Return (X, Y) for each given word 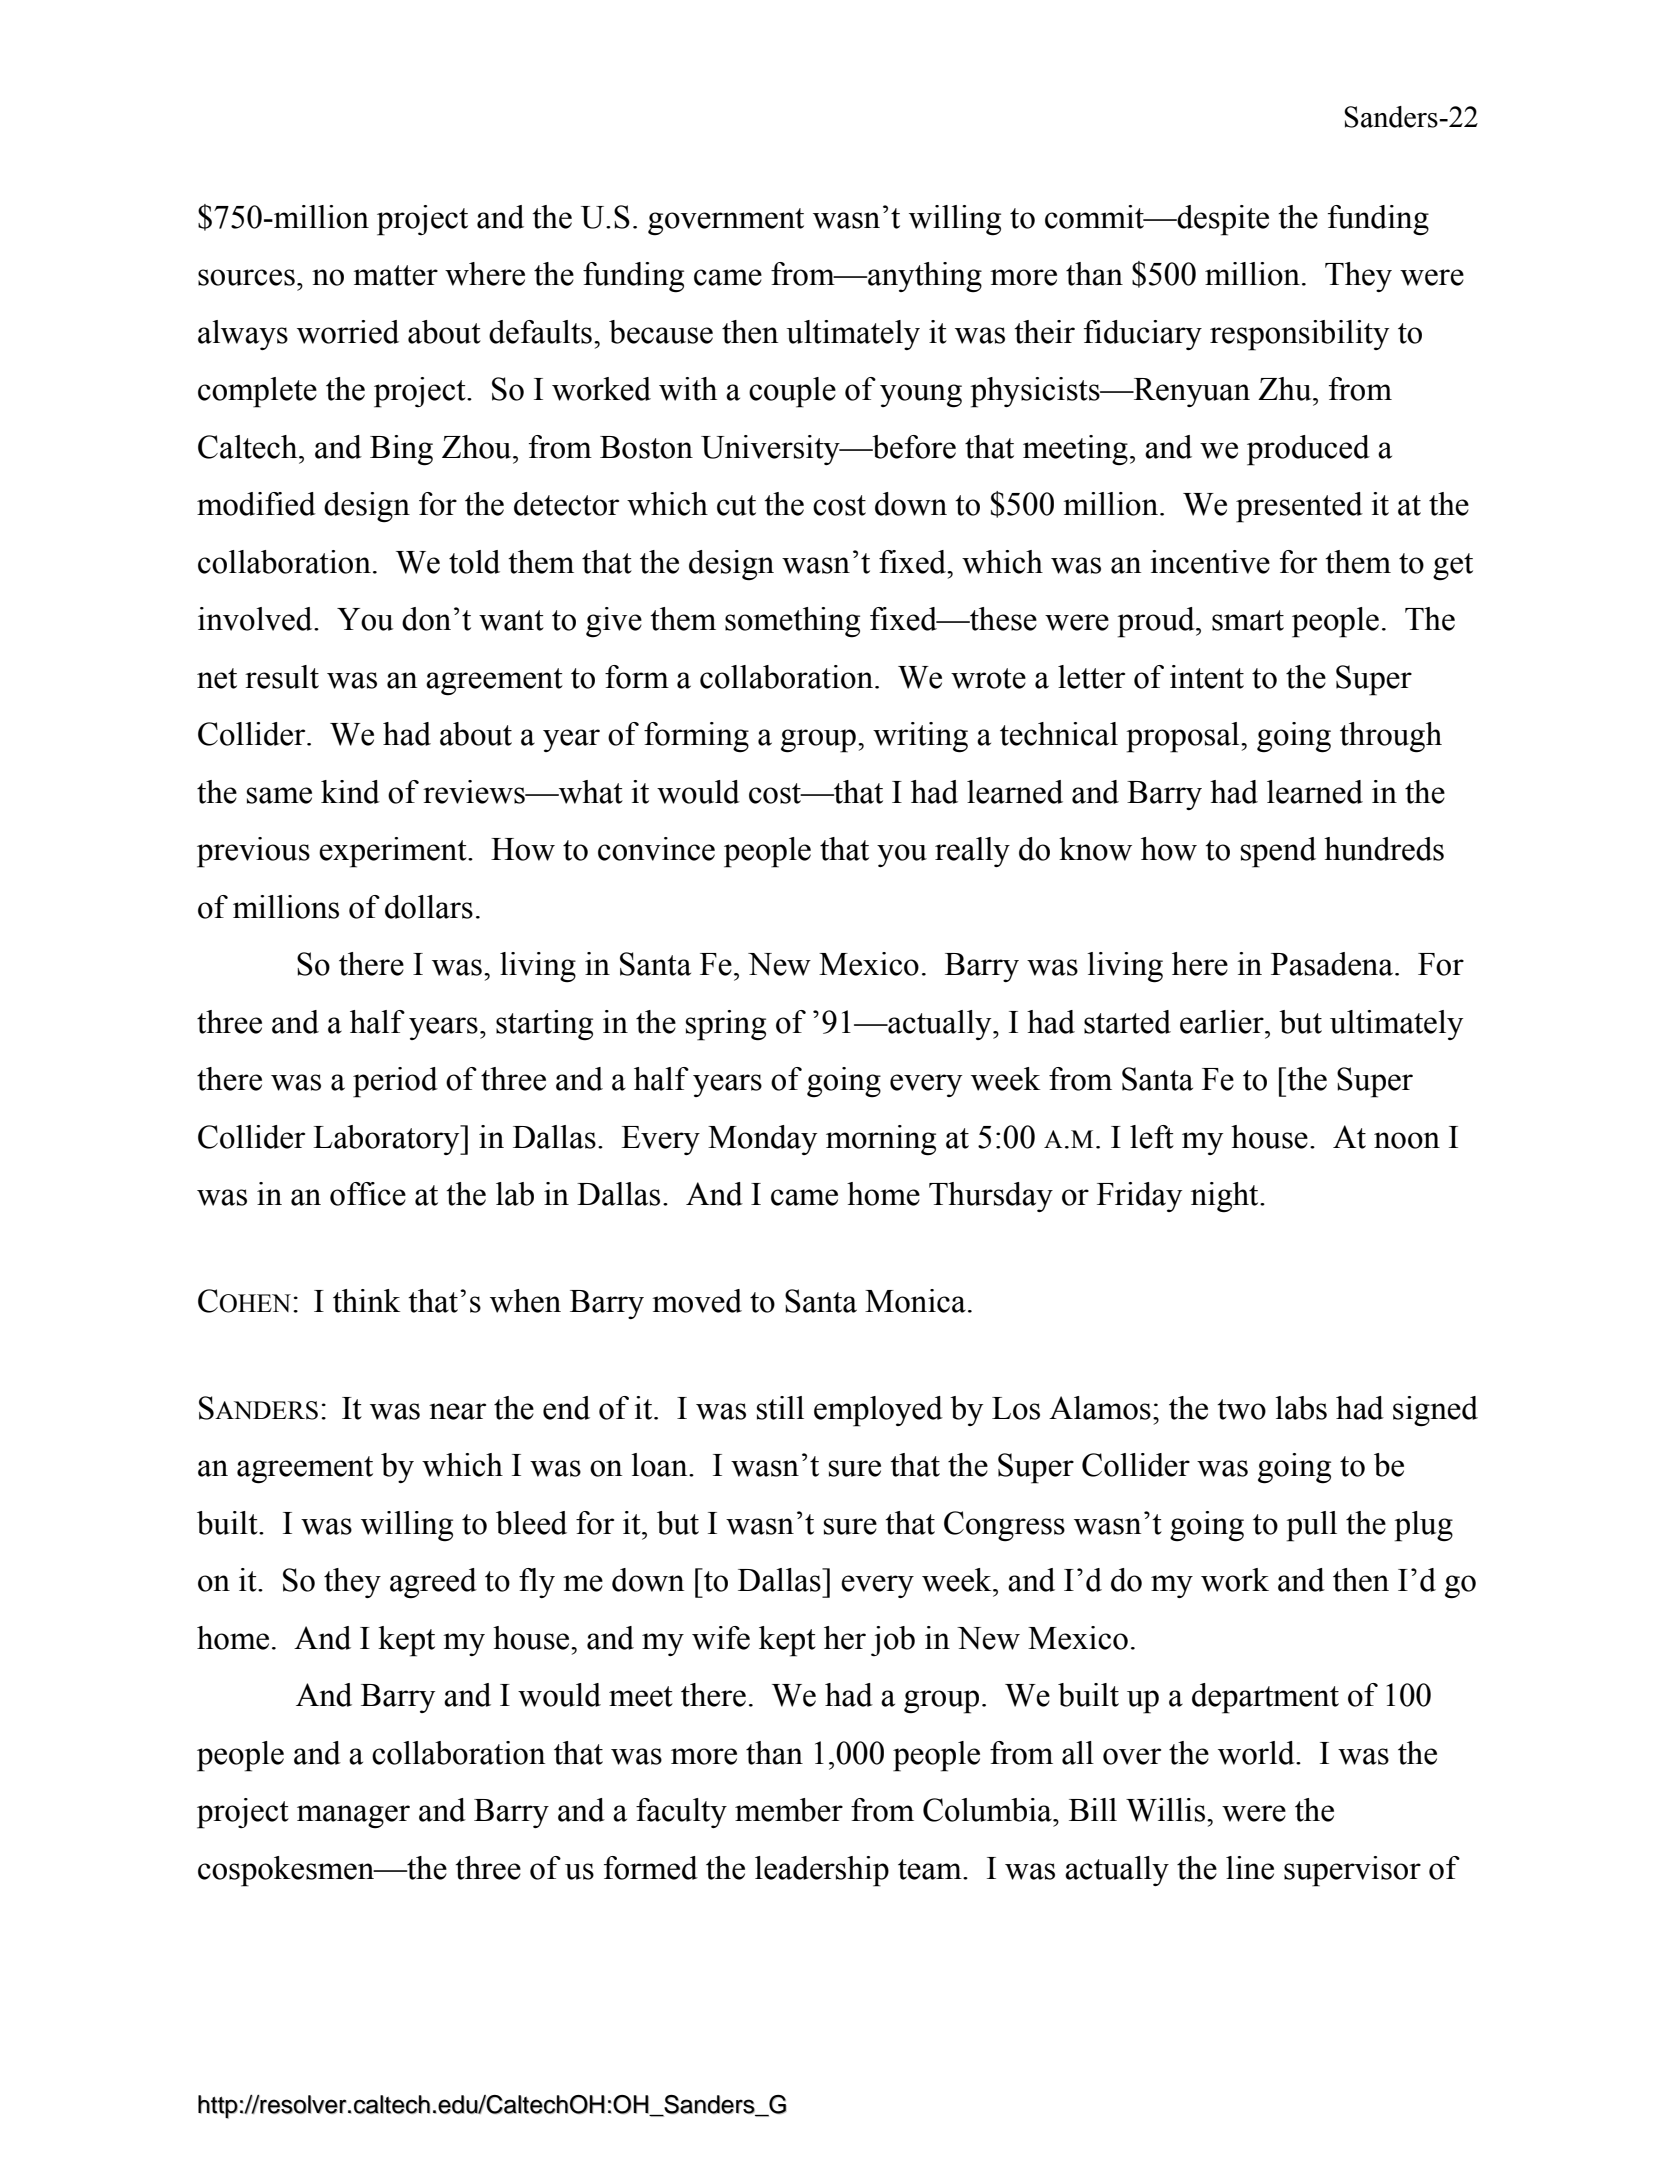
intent (1207, 677)
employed (878, 1411)
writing (920, 737)
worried (348, 332)
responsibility (1299, 335)
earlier (1223, 1022)
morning (881, 1140)
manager (353, 1817)
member (789, 1810)
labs (1301, 1408)
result (282, 677)
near (457, 1411)
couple (792, 392)
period (395, 1082)
